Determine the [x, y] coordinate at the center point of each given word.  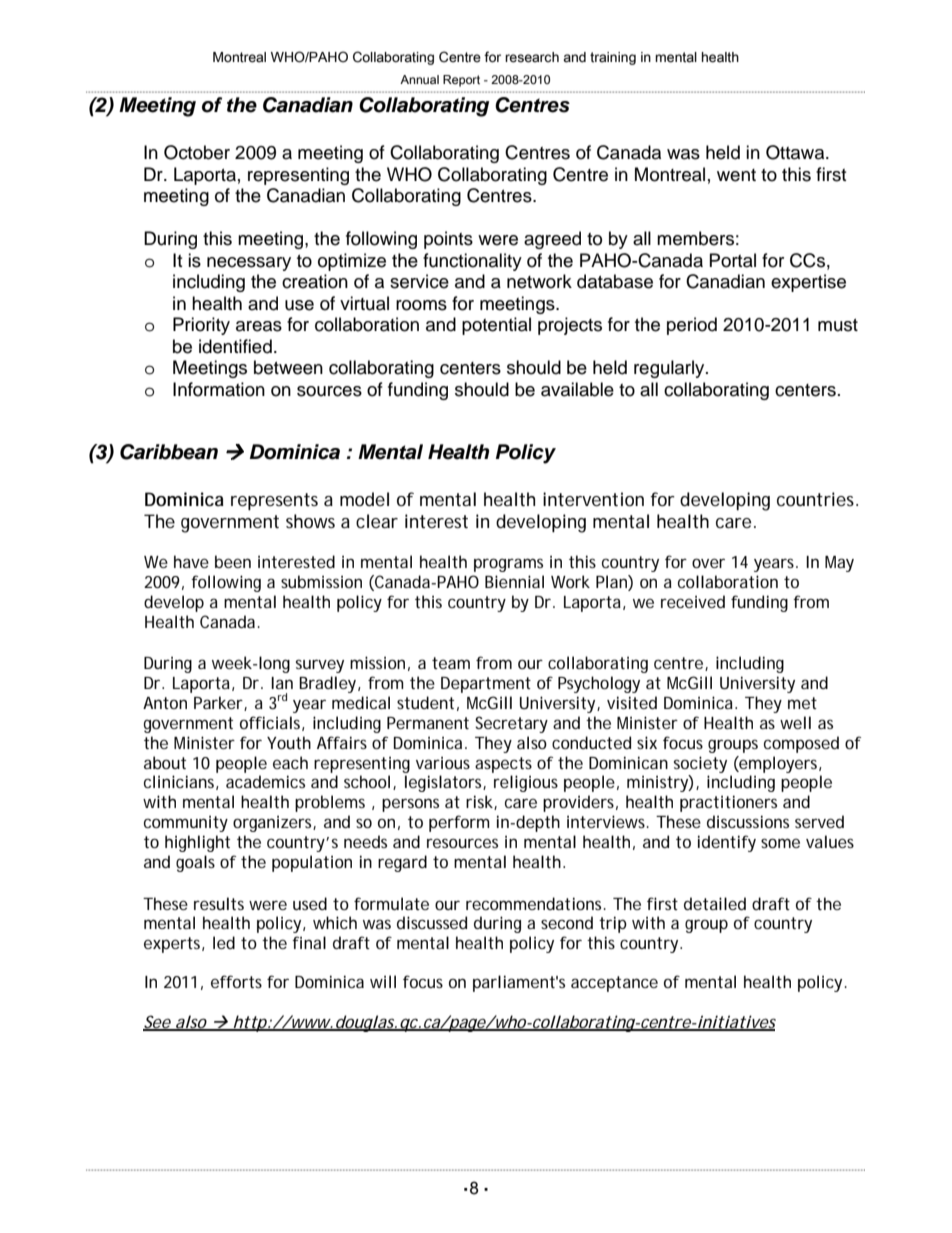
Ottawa [796, 152]
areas [259, 326]
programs [508, 565]
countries [815, 499]
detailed [715, 903]
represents [274, 501]
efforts [236, 981]
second [567, 922]
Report [461, 81]
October [197, 152]
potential [496, 326]
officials [270, 722]
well [795, 722]
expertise [808, 283]
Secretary [511, 724]
